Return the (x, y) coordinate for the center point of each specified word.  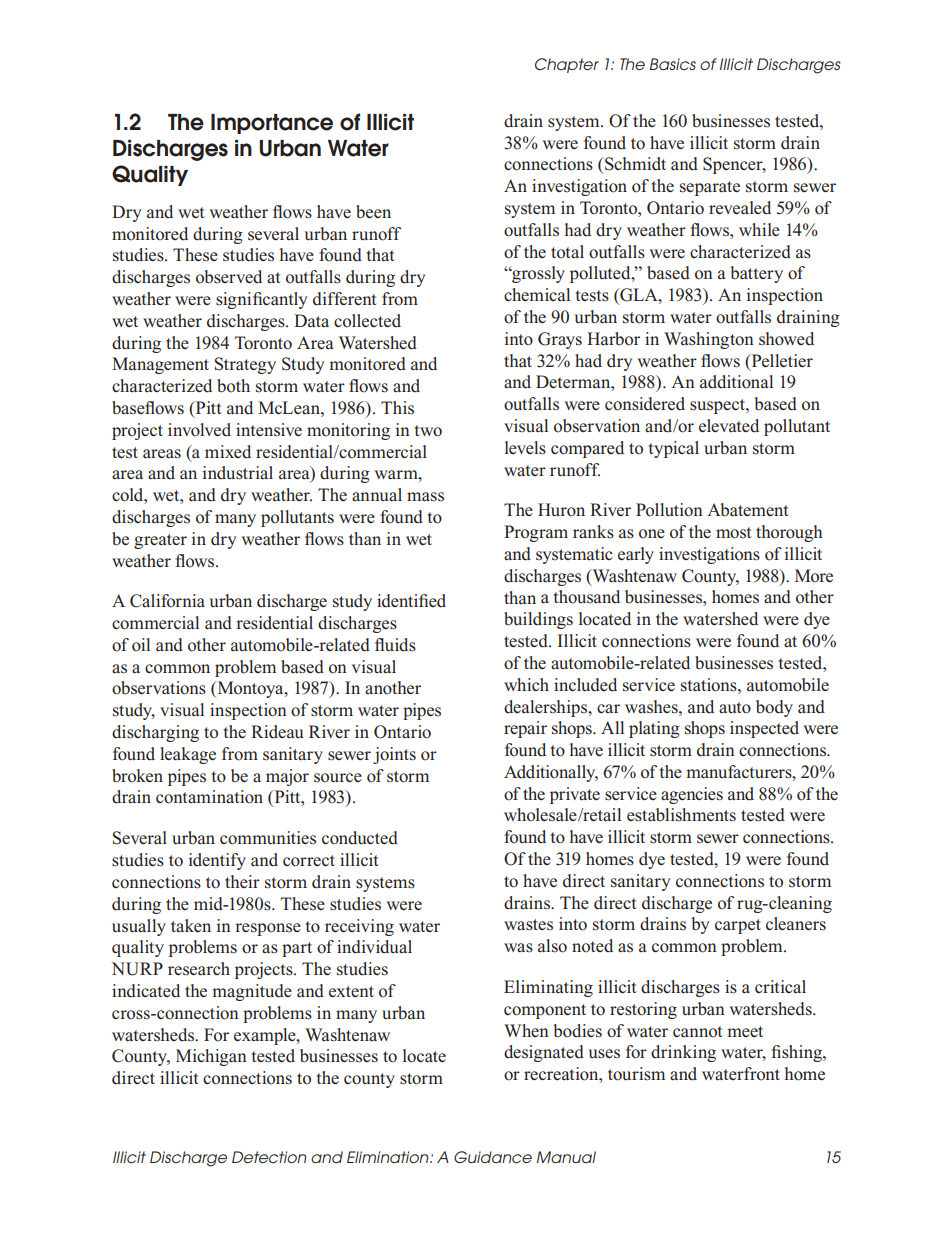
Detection (269, 1157)
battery (756, 274)
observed (229, 277)
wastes (528, 925)
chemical (537, 294)
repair (525, 729)
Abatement (747, 510)
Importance (272, 124)
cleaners (796, 924)
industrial (238, 473)
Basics (673, 64)
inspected (764, 729)
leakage (188, 755)
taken (191, 926)
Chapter (567, 65)
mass (425, 497)
